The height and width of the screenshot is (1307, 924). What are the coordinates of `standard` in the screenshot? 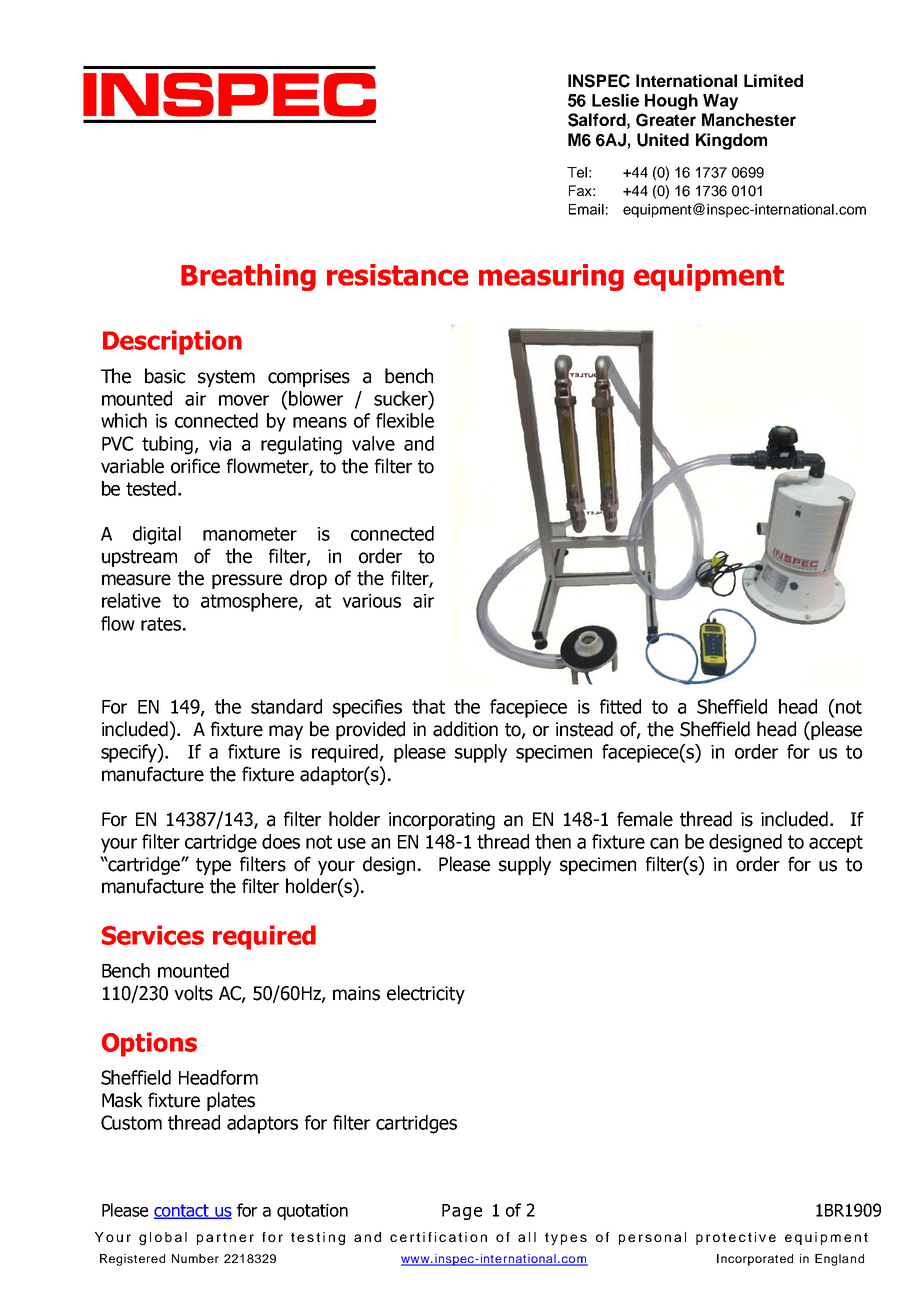 It's located at (286, 706).
